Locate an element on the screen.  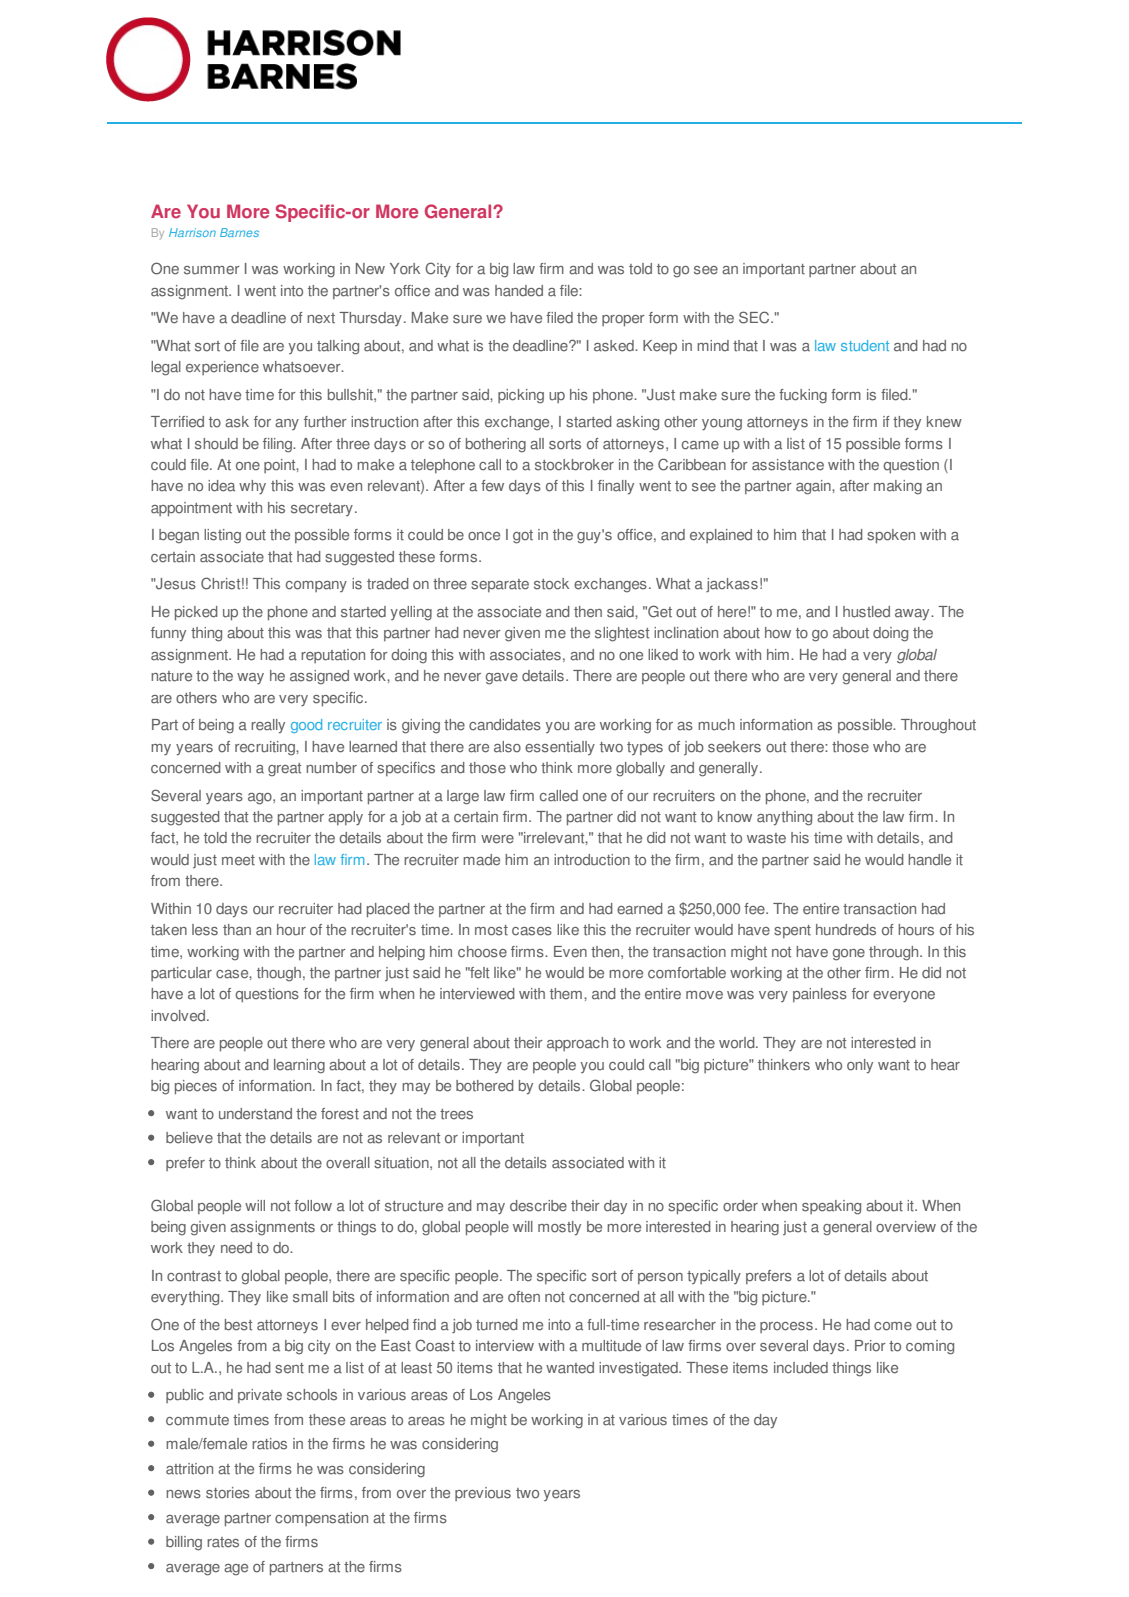
gave is located at coordinates (502, 679).
